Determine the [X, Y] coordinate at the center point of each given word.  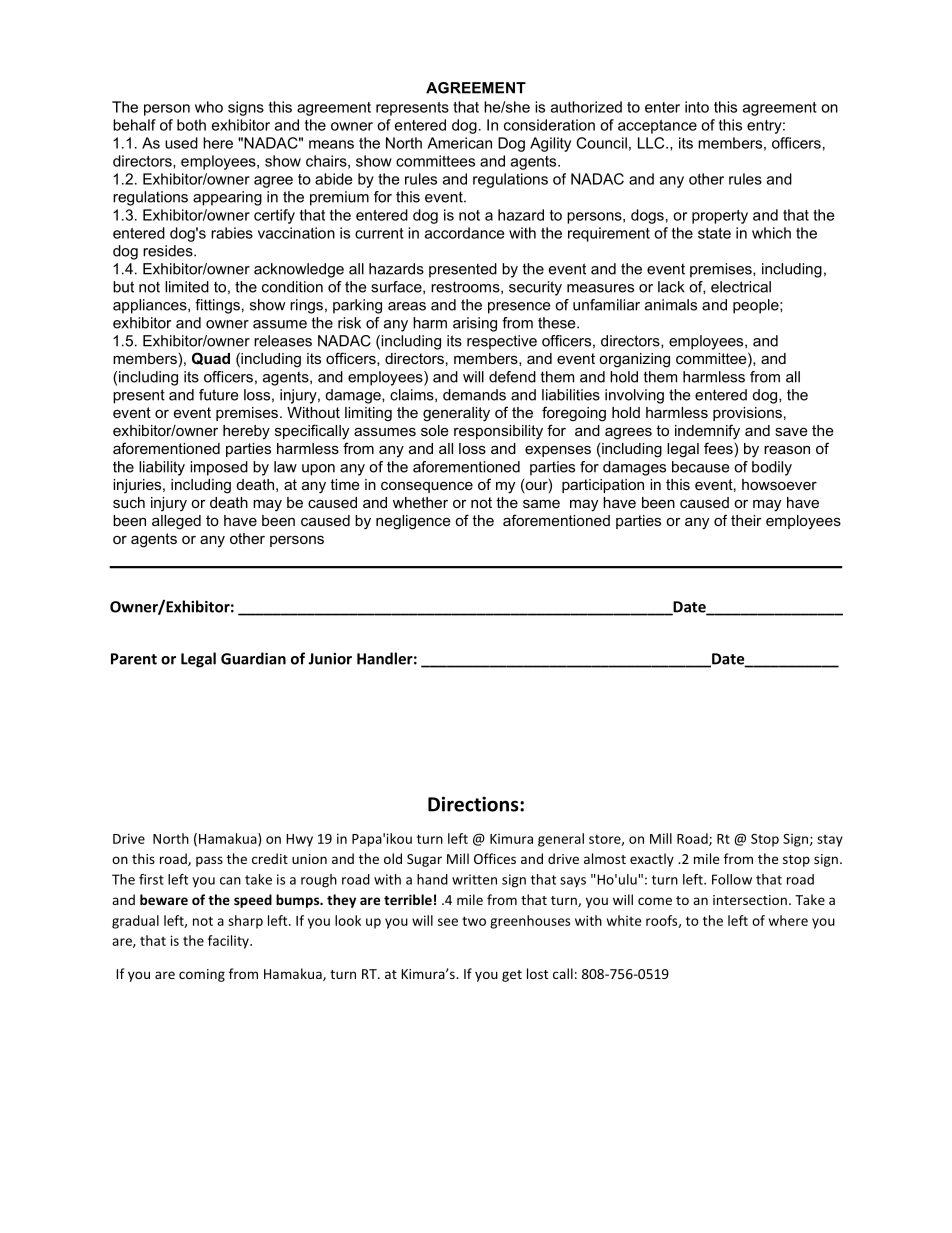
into [697, 107]
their [746, 520]
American [459, 143]
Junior [330, 659]
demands [474, 395]
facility [229, 942]
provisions [747, 414]
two [474, 921]
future [218, 395]
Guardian [253, 658]
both [191, 125]
